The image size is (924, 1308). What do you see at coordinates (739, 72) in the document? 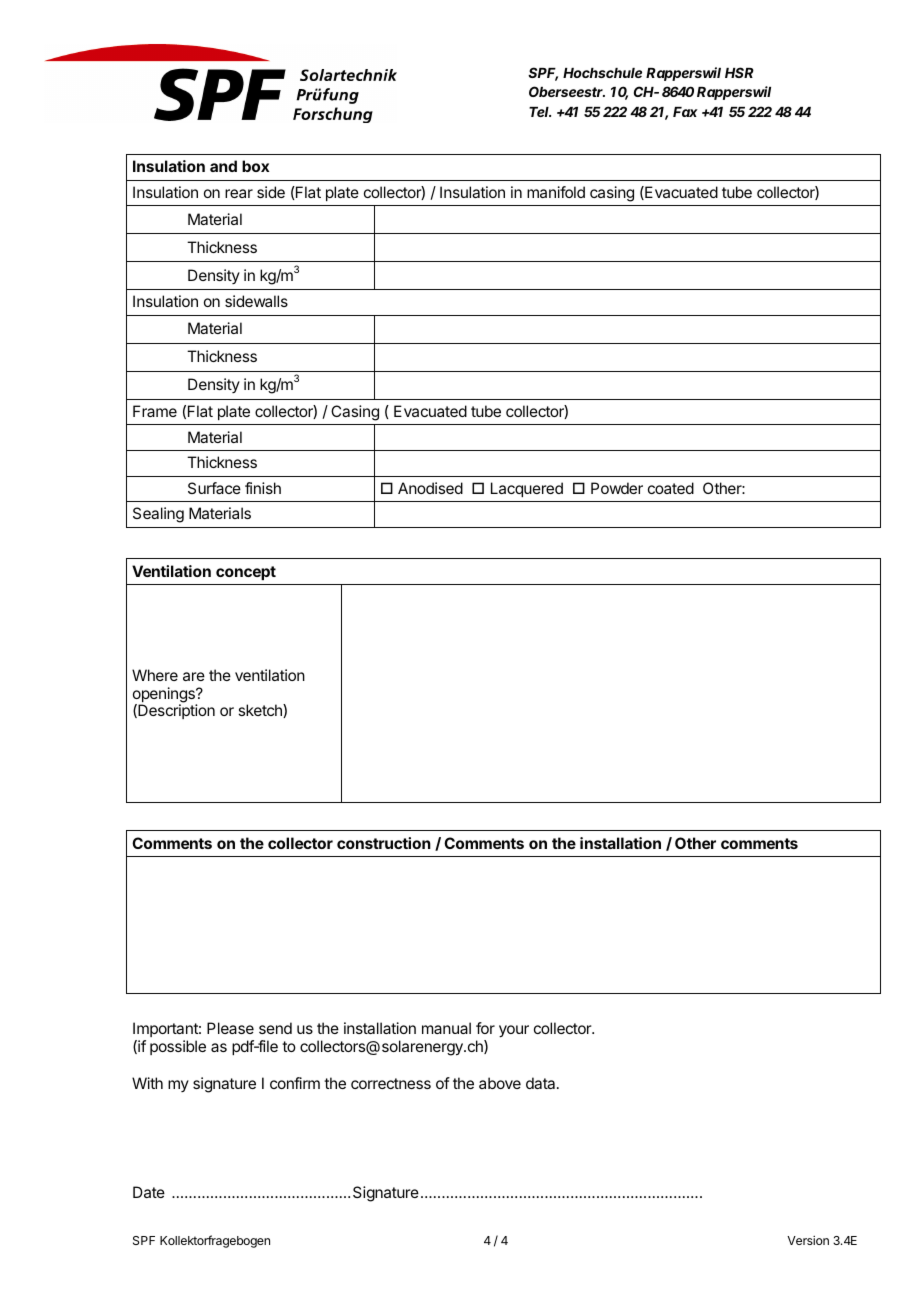
I see `HSR` at bounding box center [739, 72].
